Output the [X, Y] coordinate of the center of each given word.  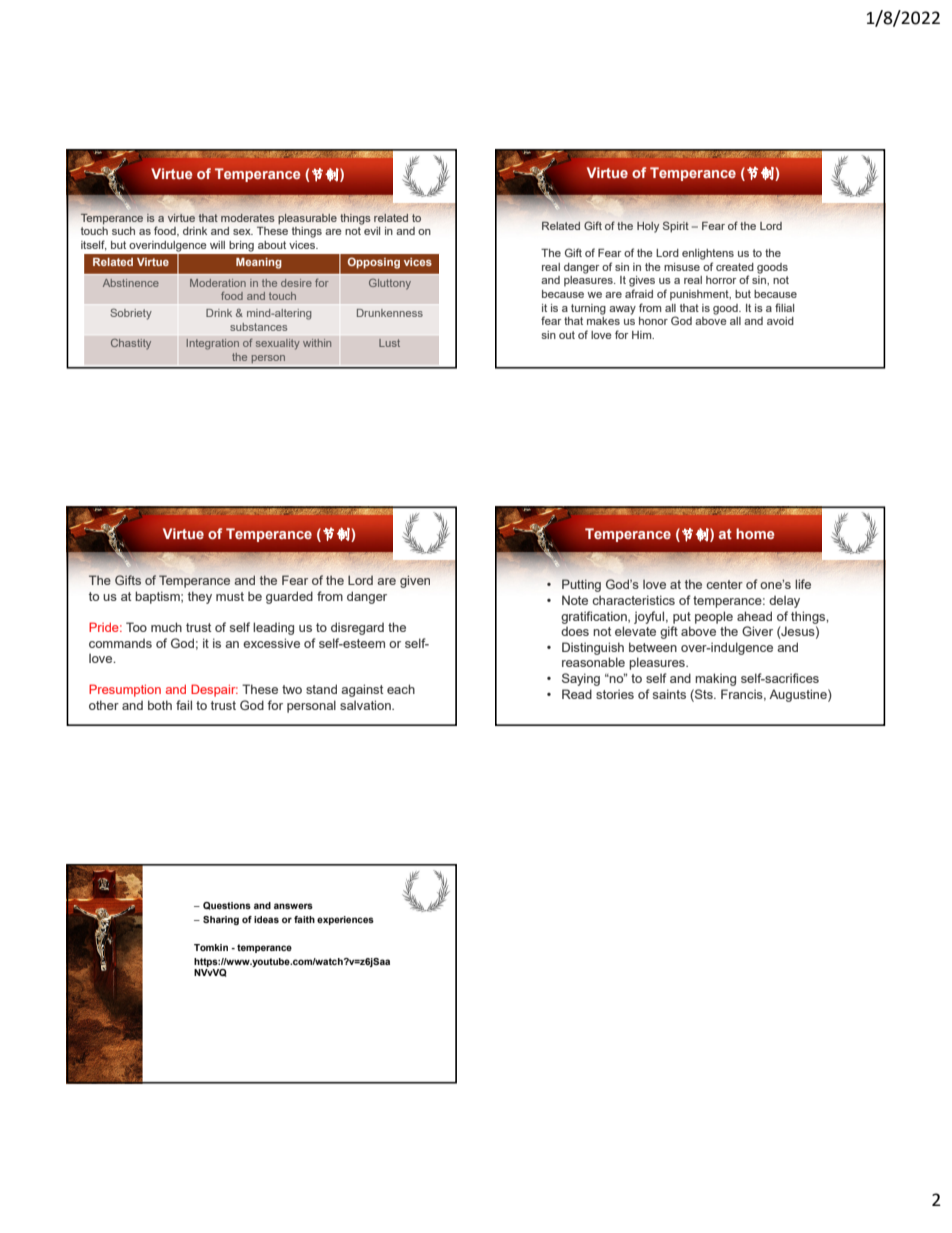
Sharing [221, 920]
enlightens [708, 254]
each [401, 689]
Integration [213, 344]
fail [184, 705]
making [715, 679]
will [217, 245]
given [415, 581]
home [755, 533]
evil [372, 231]
